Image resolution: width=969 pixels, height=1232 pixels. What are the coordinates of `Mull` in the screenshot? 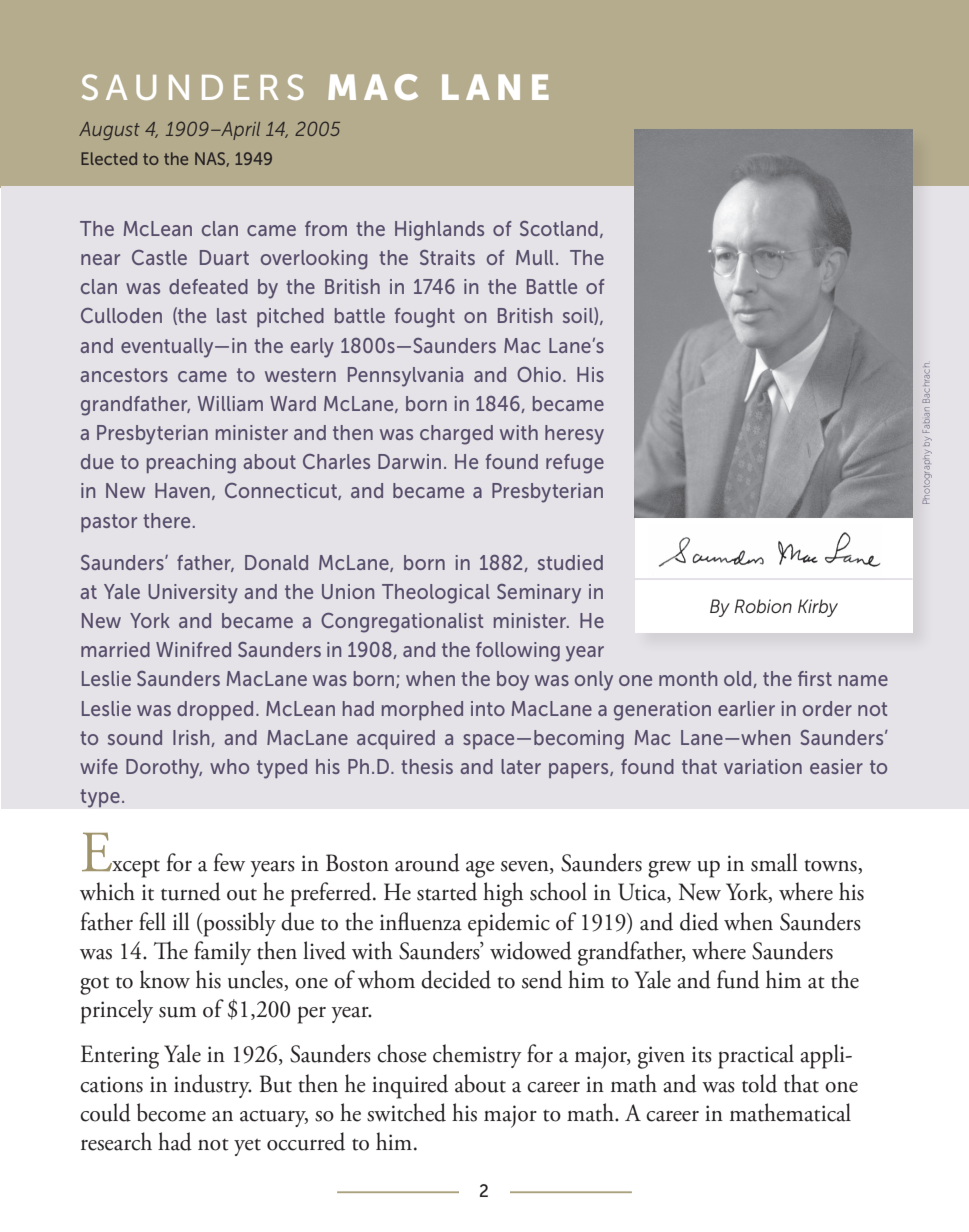 It's located at (534, 257).
